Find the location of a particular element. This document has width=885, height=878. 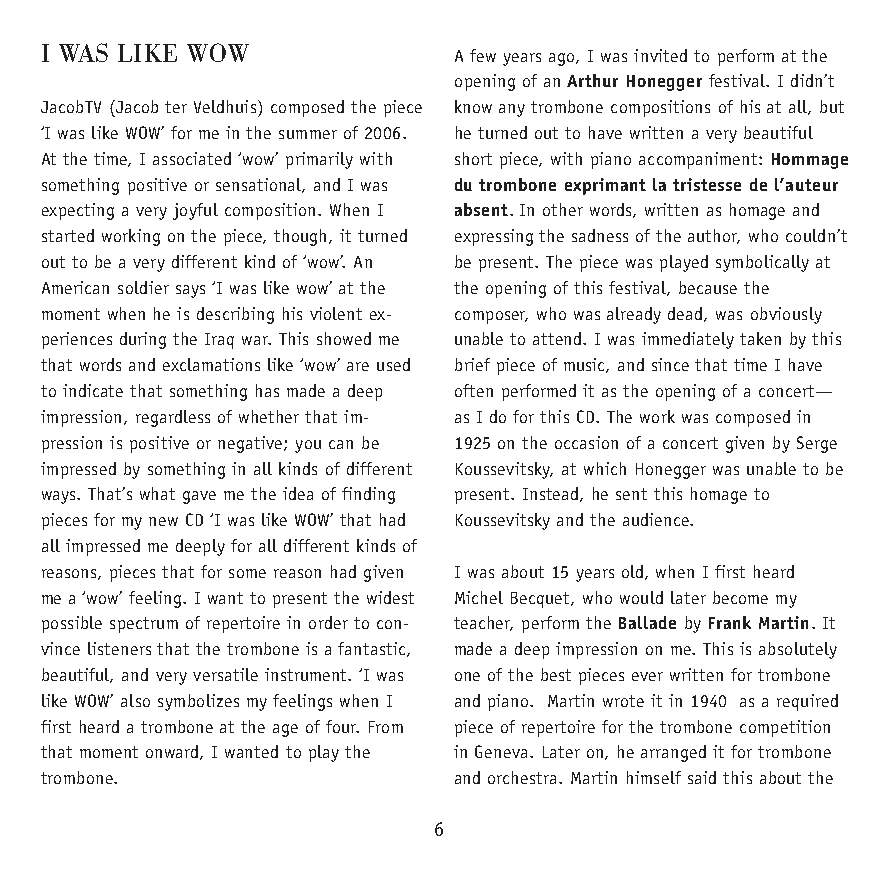

often is located at coordinates (474, 390).
